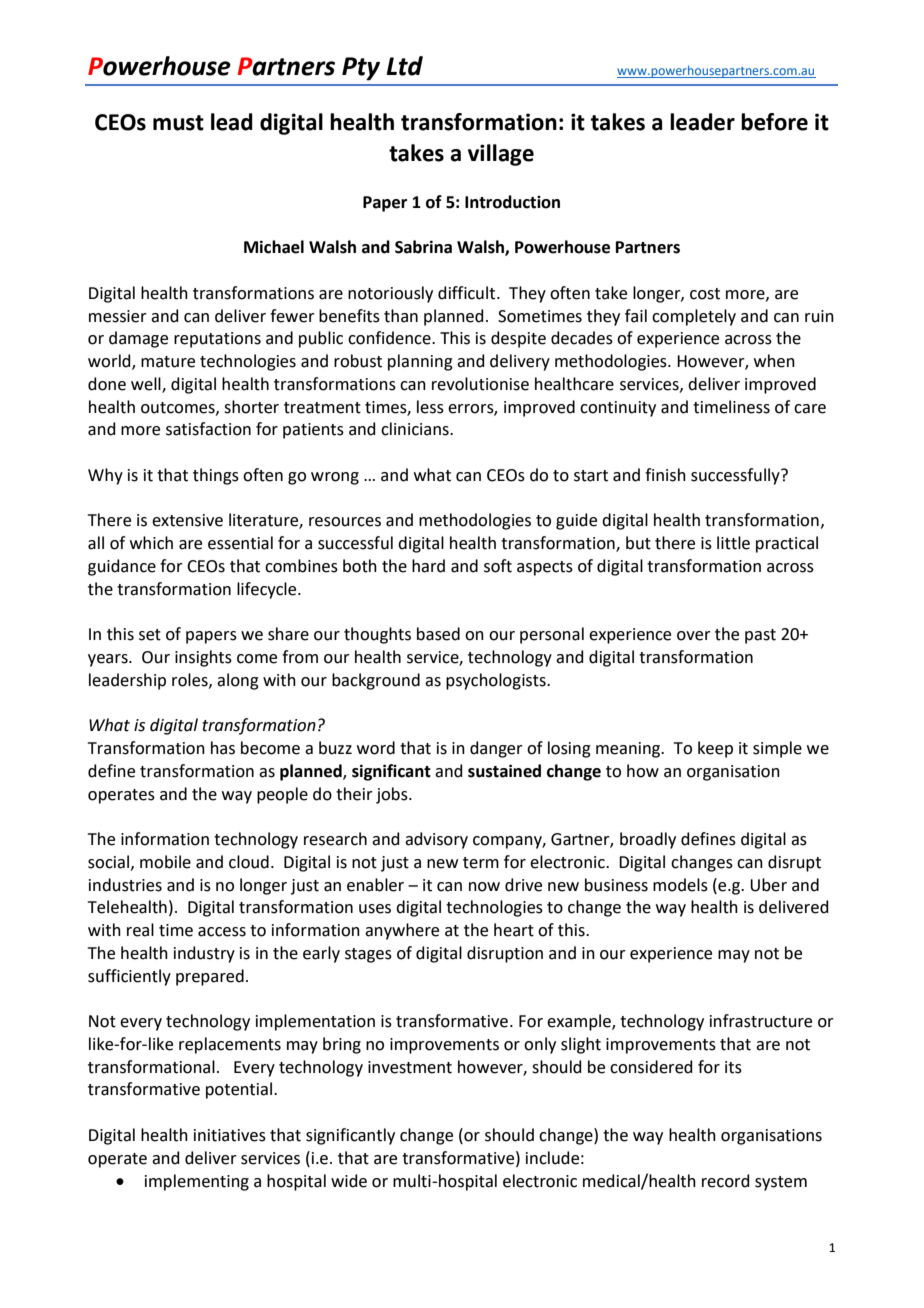 This page has width=924, height=1308. Describe the element at coordinates (726, 1181) in the page. I see `record` at that location.
